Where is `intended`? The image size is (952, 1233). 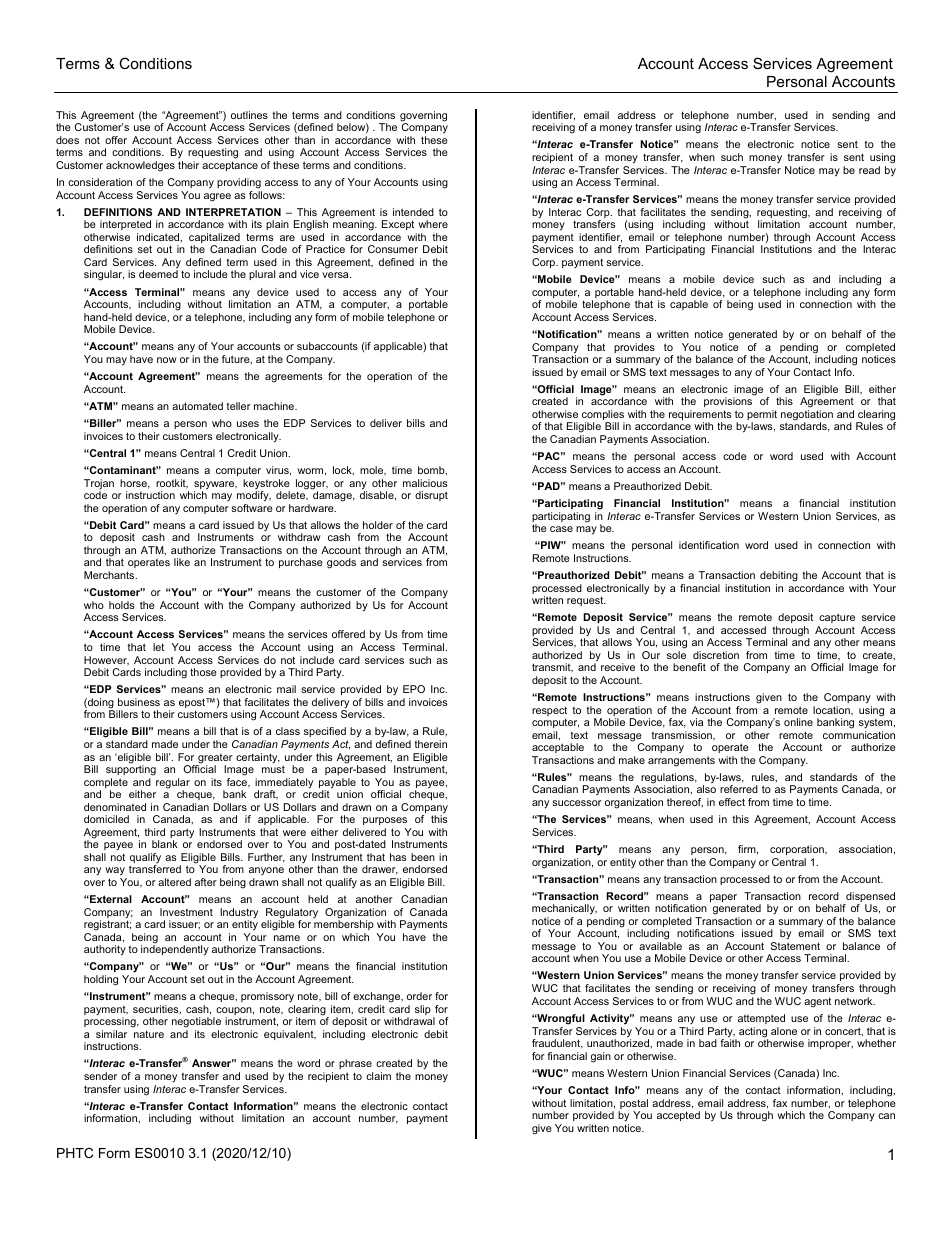
intended is located at coordinates (413, 212).
